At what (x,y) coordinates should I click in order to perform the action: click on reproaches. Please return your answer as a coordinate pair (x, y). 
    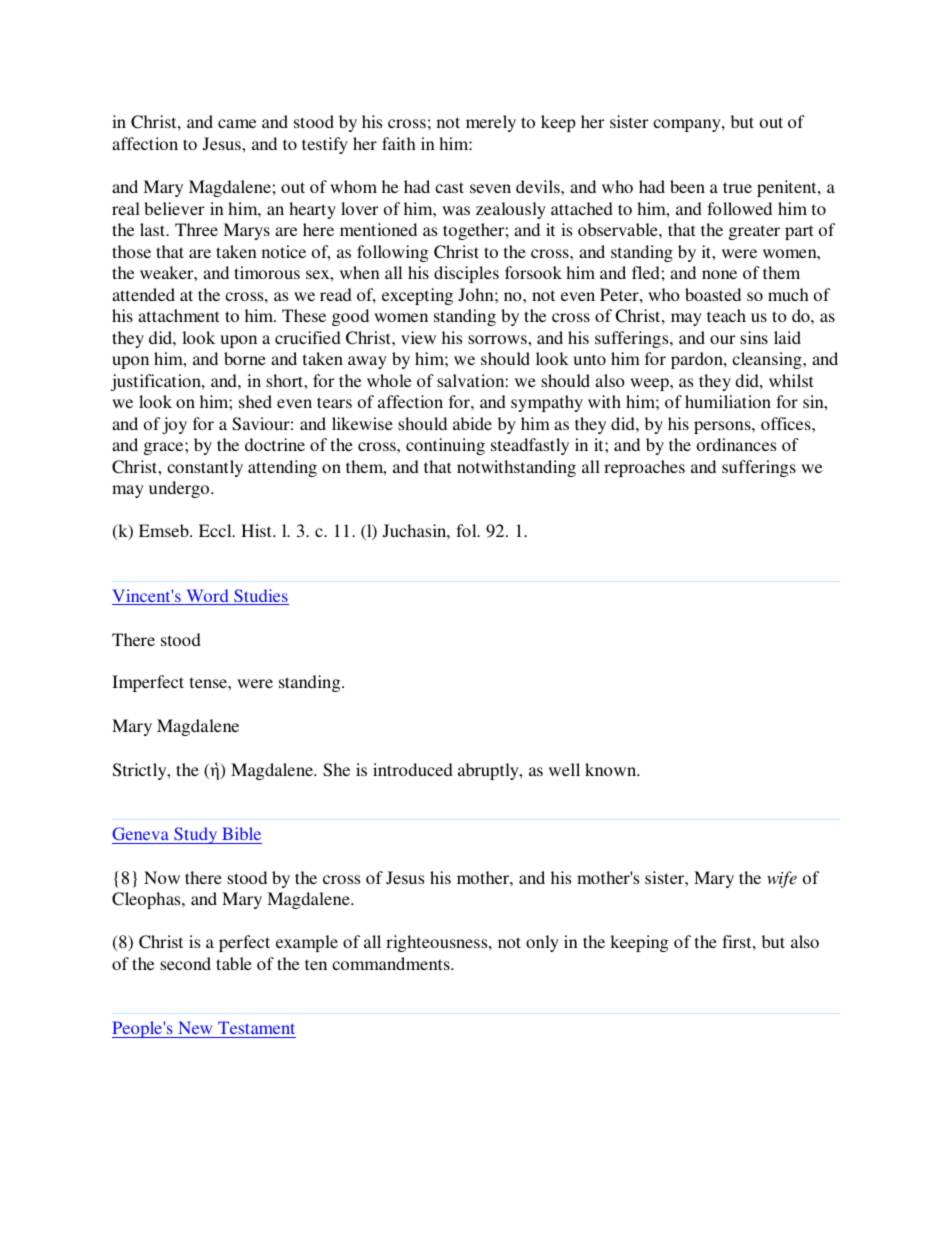
    Looking at the image, I should click on (644, 468).
